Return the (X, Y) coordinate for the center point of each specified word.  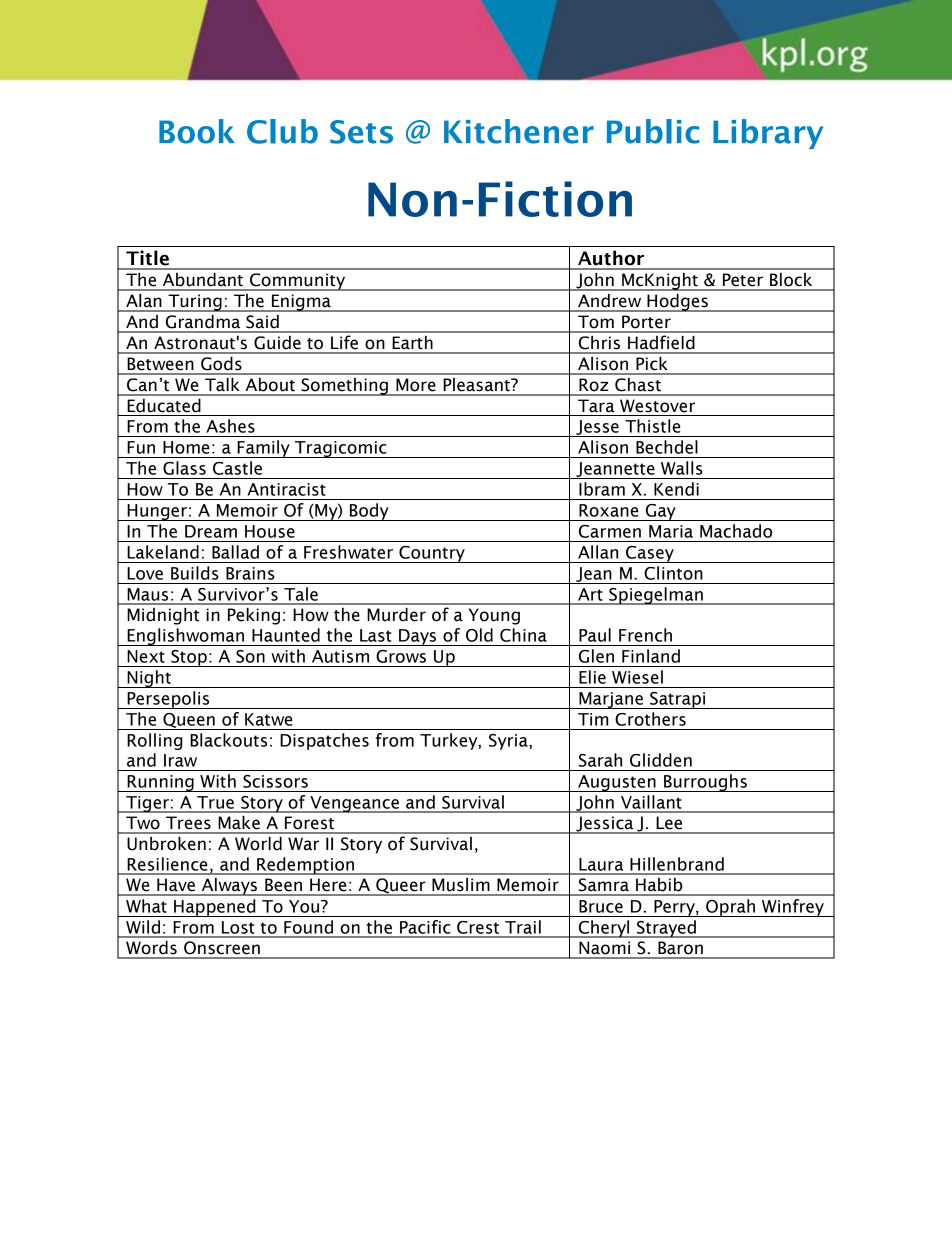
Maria (671, 531)
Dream (211, 531)
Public (653, 131)
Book (197, 131)
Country (432, 554)
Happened (215, 908)
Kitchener (519, 131)
